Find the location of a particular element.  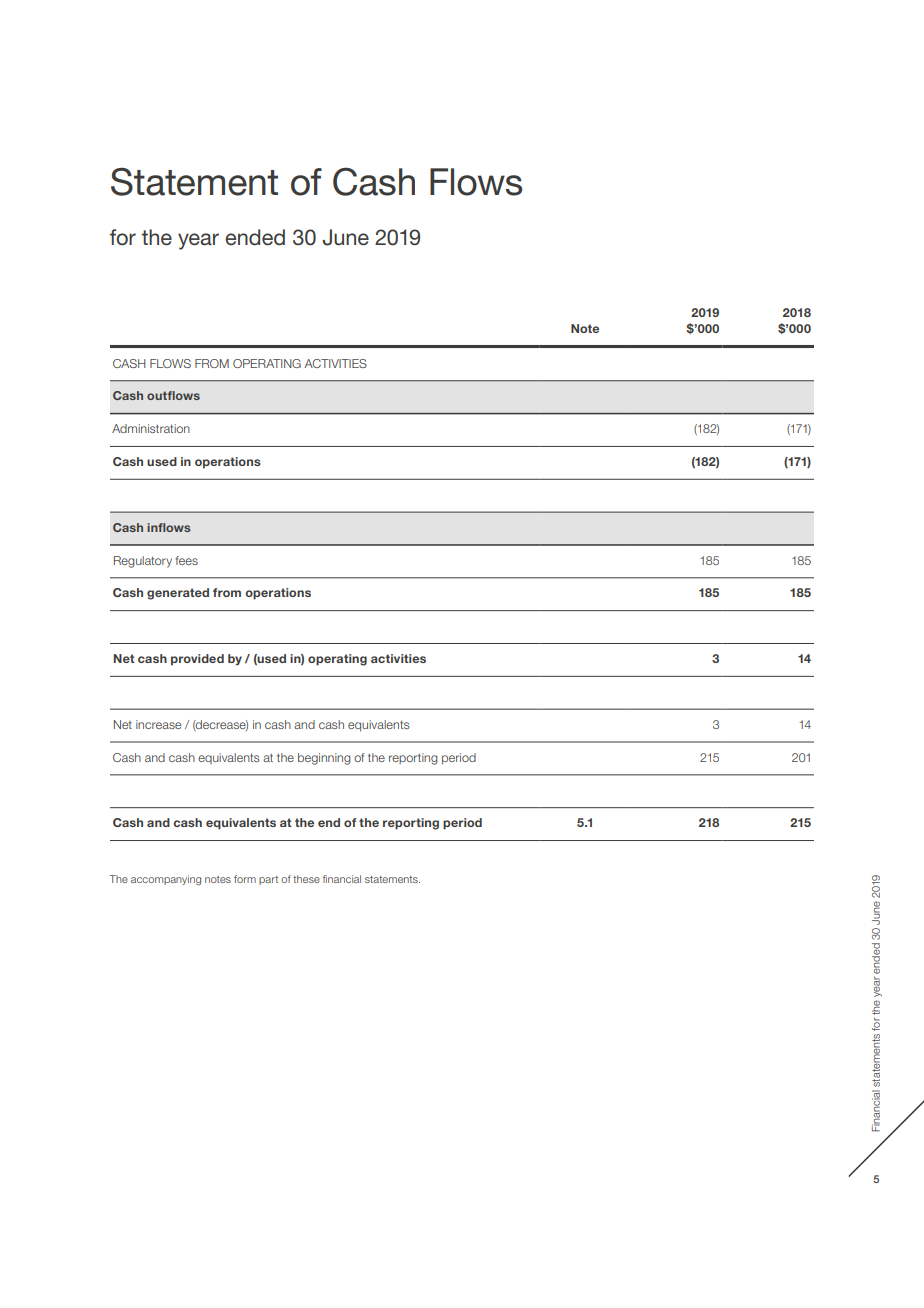

these is located at coordinates (306, 879).
